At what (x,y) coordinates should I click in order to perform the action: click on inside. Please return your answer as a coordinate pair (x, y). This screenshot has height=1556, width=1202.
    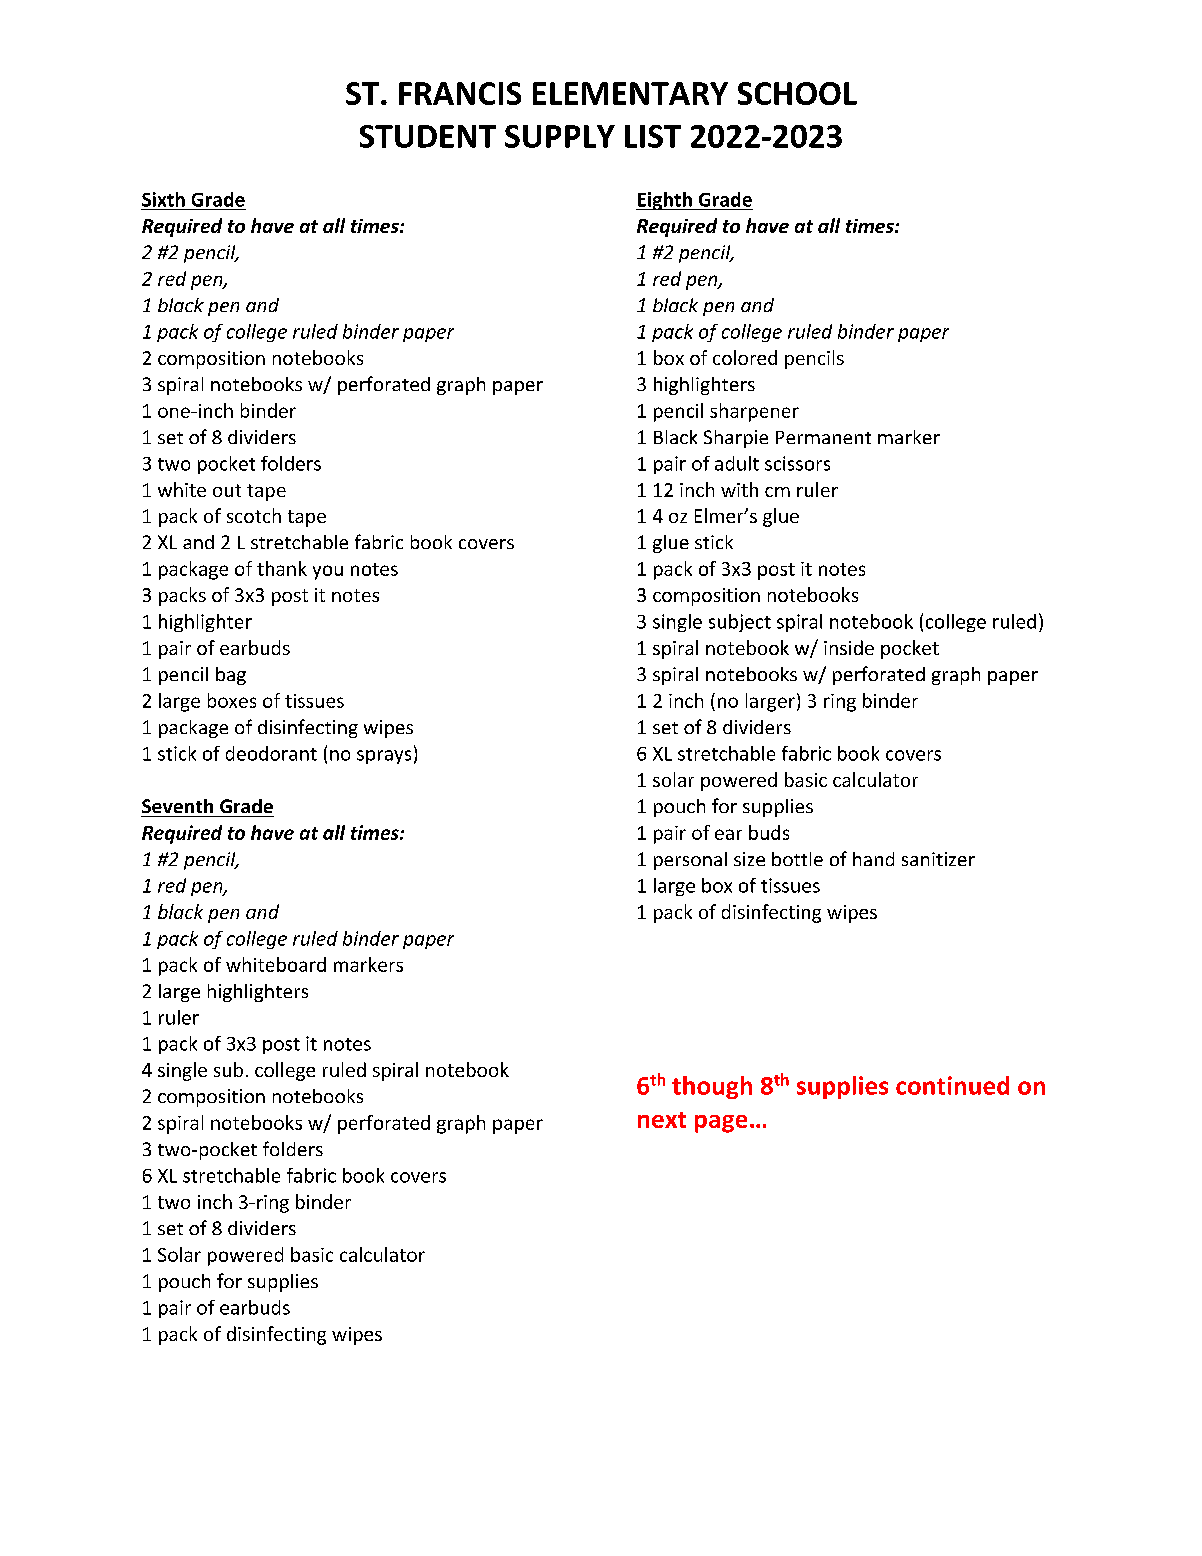
    Looking at the image, I should click on (849, 647).
